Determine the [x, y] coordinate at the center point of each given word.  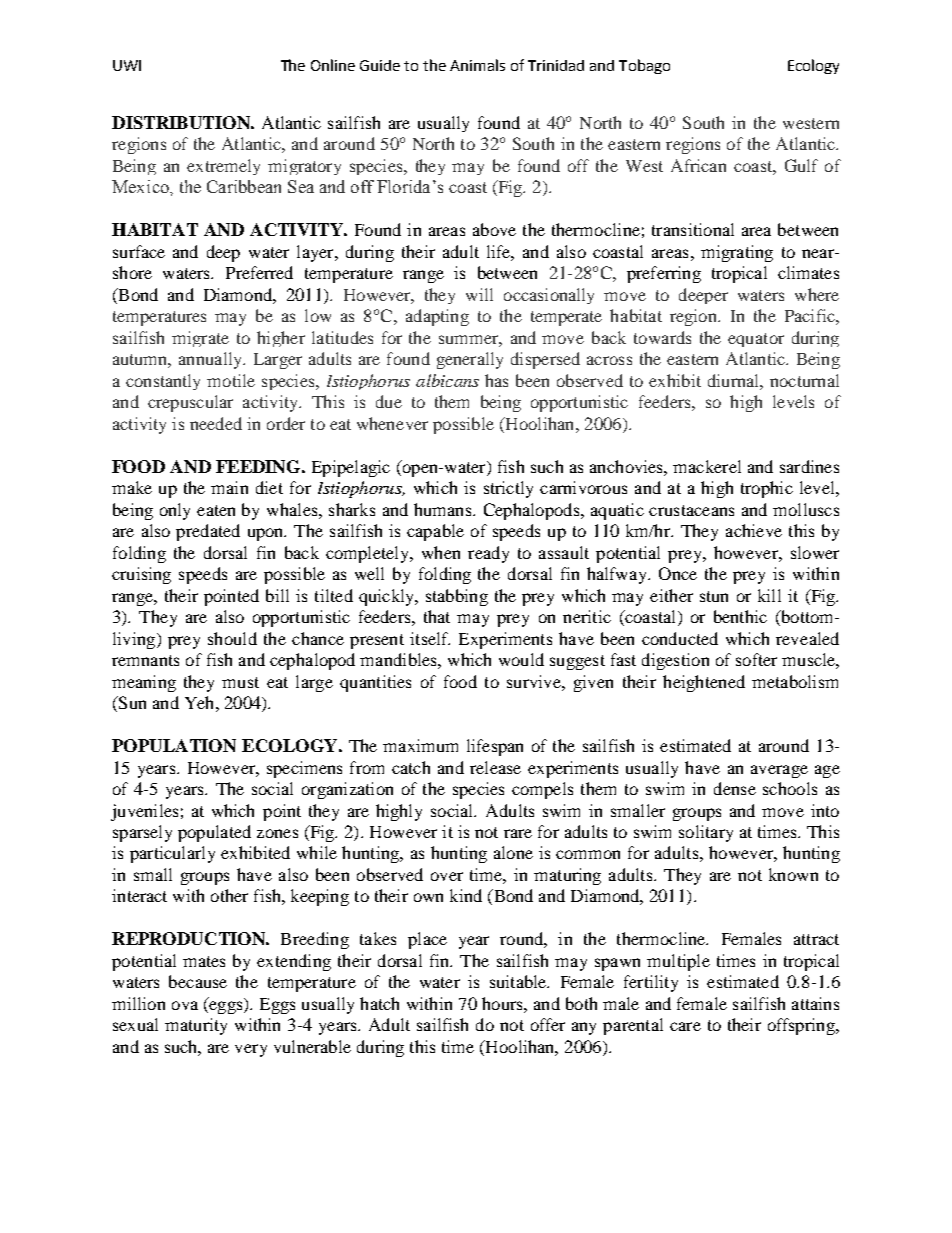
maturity [196, 1026]
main [229, 487]
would [521, 659]
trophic [767, 489]
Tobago [644, 66]
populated [214, 833]
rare [518, 833]
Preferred [259, 272]
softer [756, 659]
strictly [508, 489]
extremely [223, 167]
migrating [737, 253]
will [479, 294]
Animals [477, 65]
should [232, 638]
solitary [706, 833]
